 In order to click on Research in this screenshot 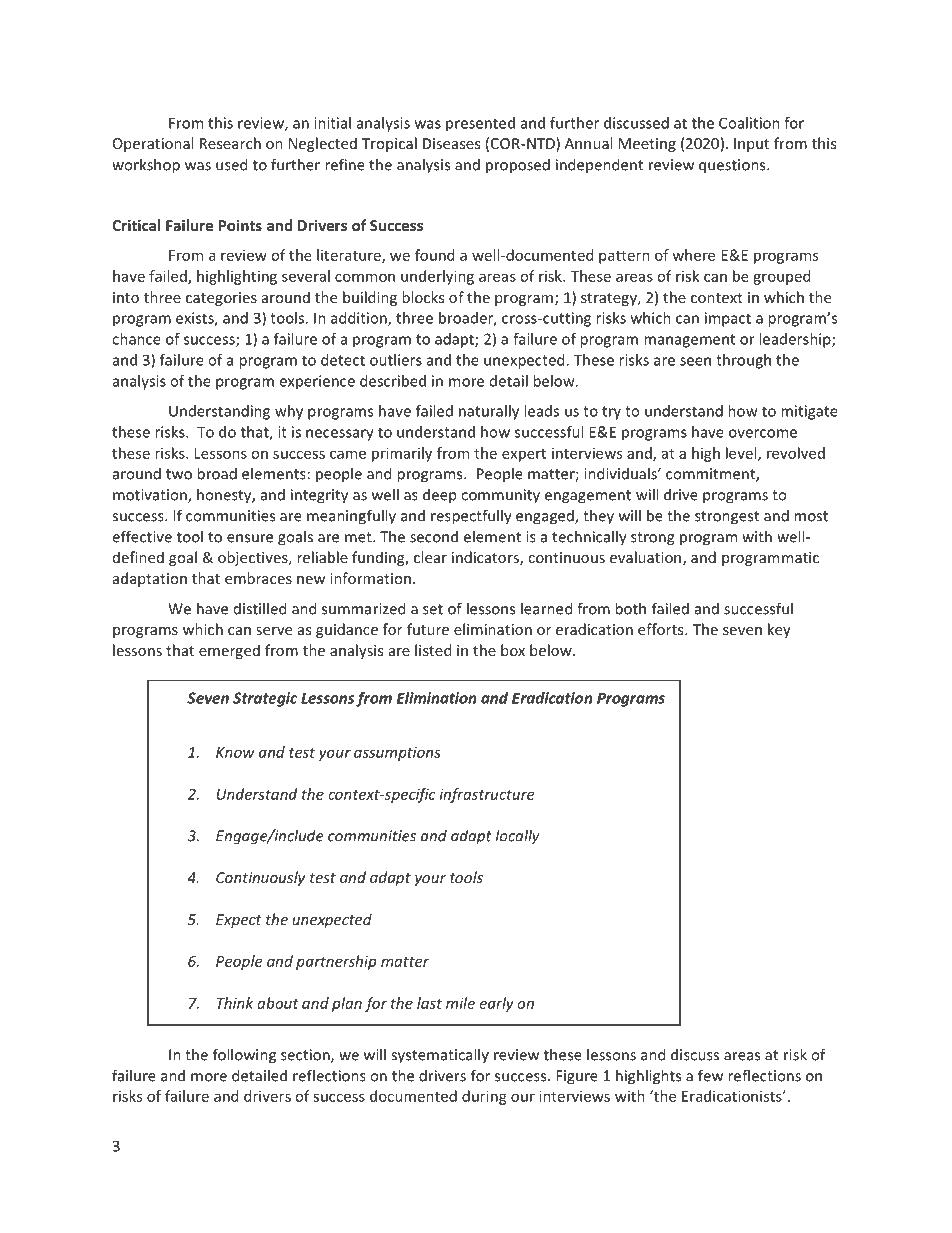, I will do `click(230, 143)`.
